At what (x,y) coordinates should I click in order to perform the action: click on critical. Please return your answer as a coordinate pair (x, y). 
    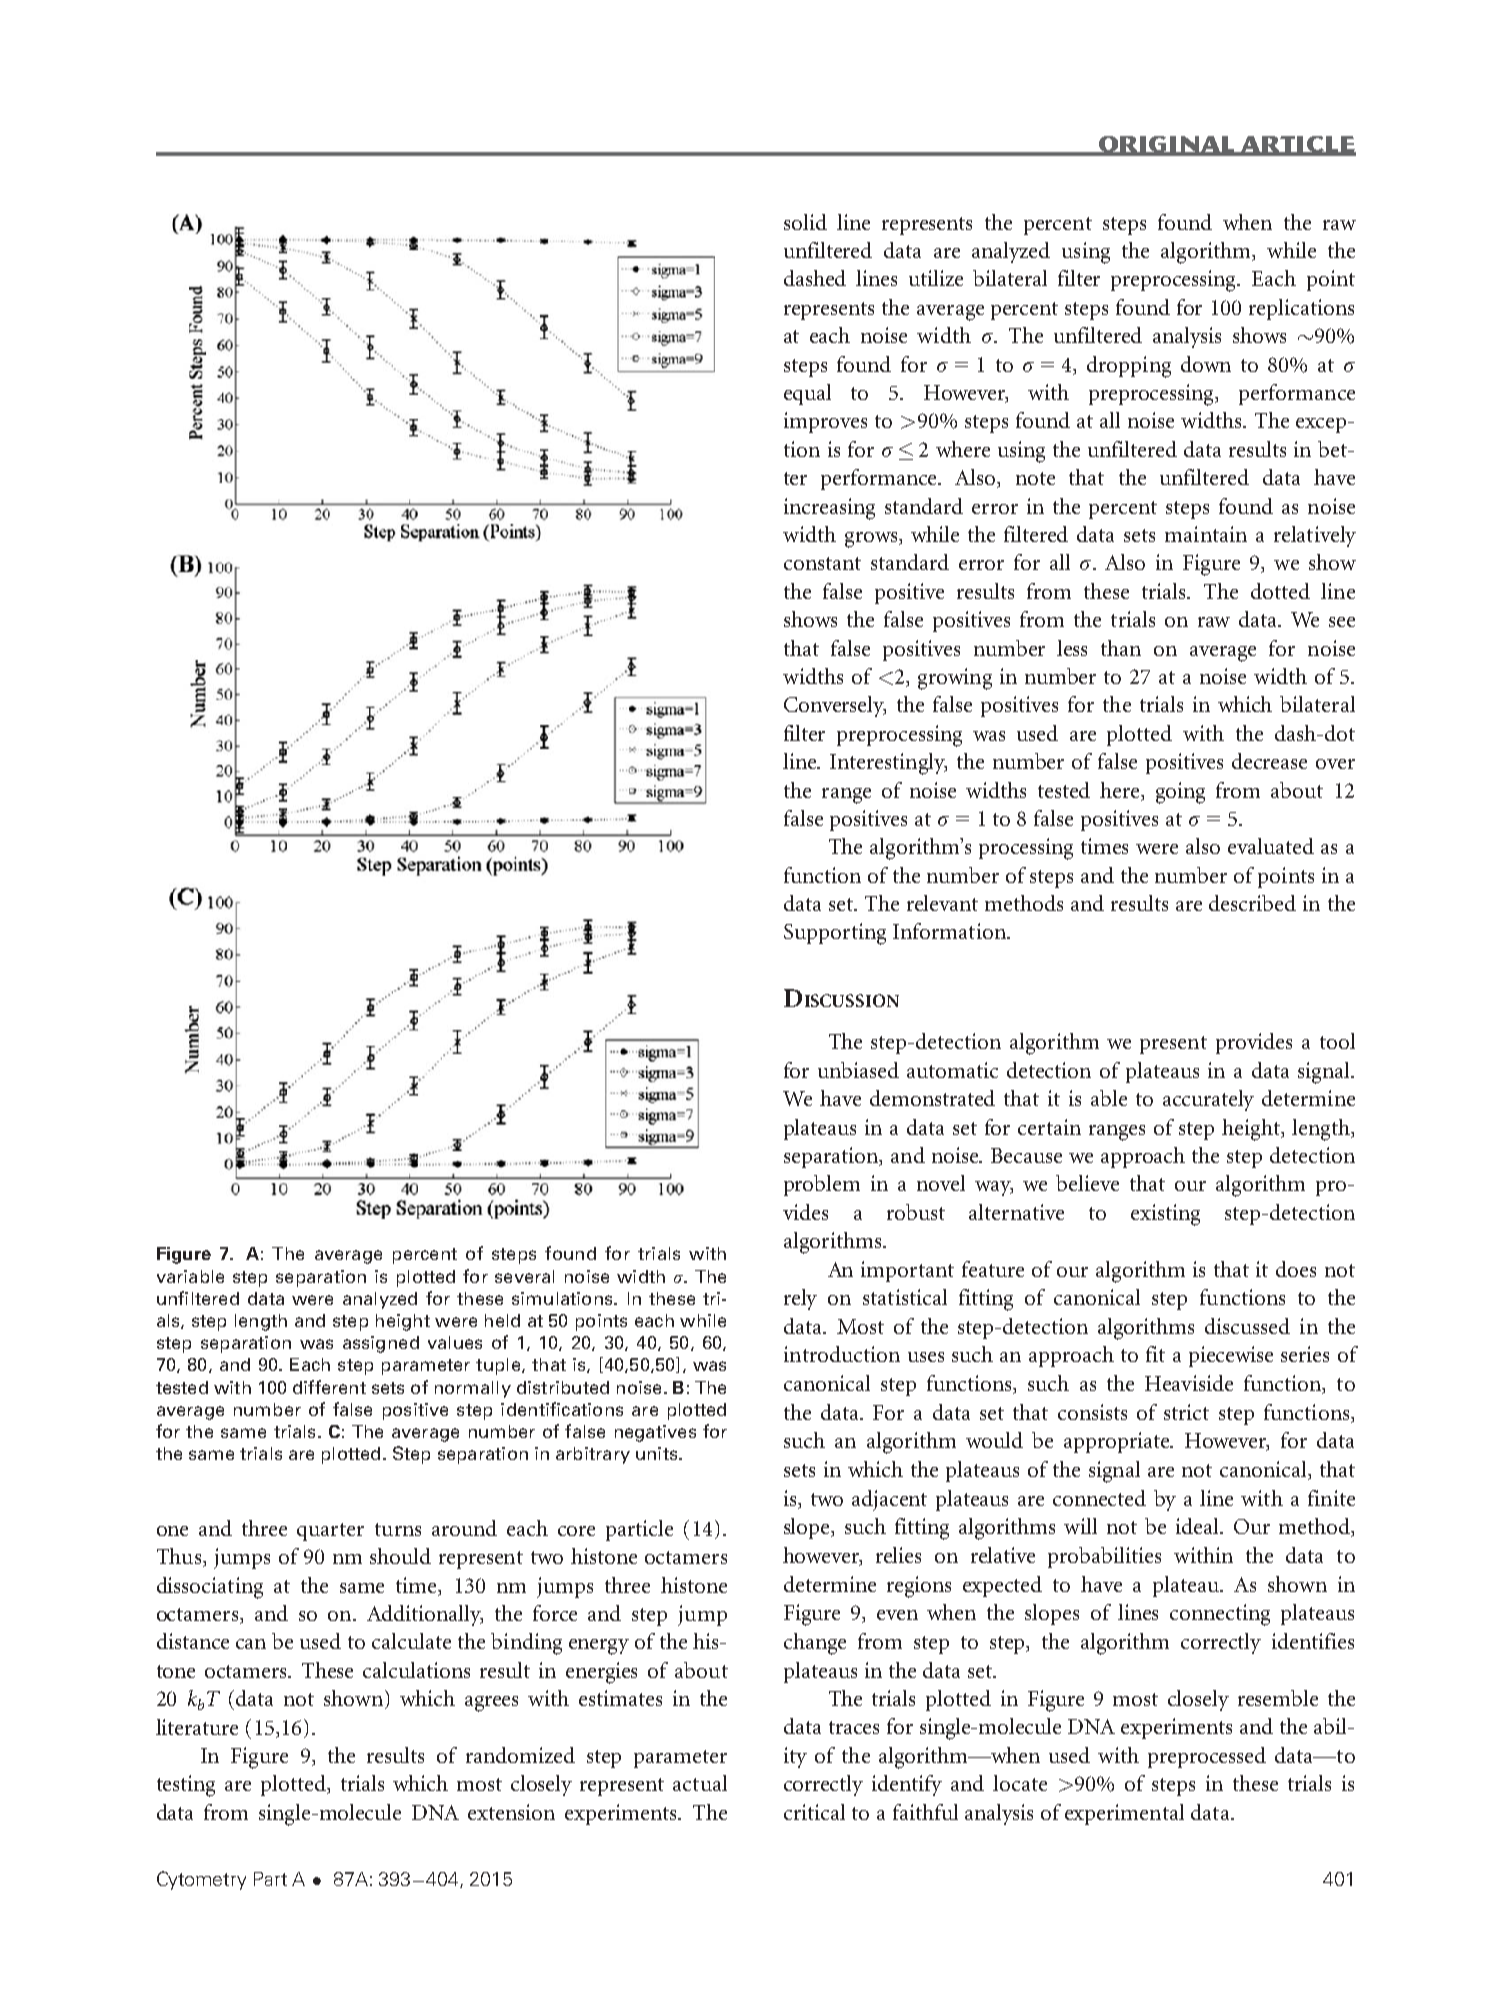
    Looking at the image, I should click on (814, 1812).
